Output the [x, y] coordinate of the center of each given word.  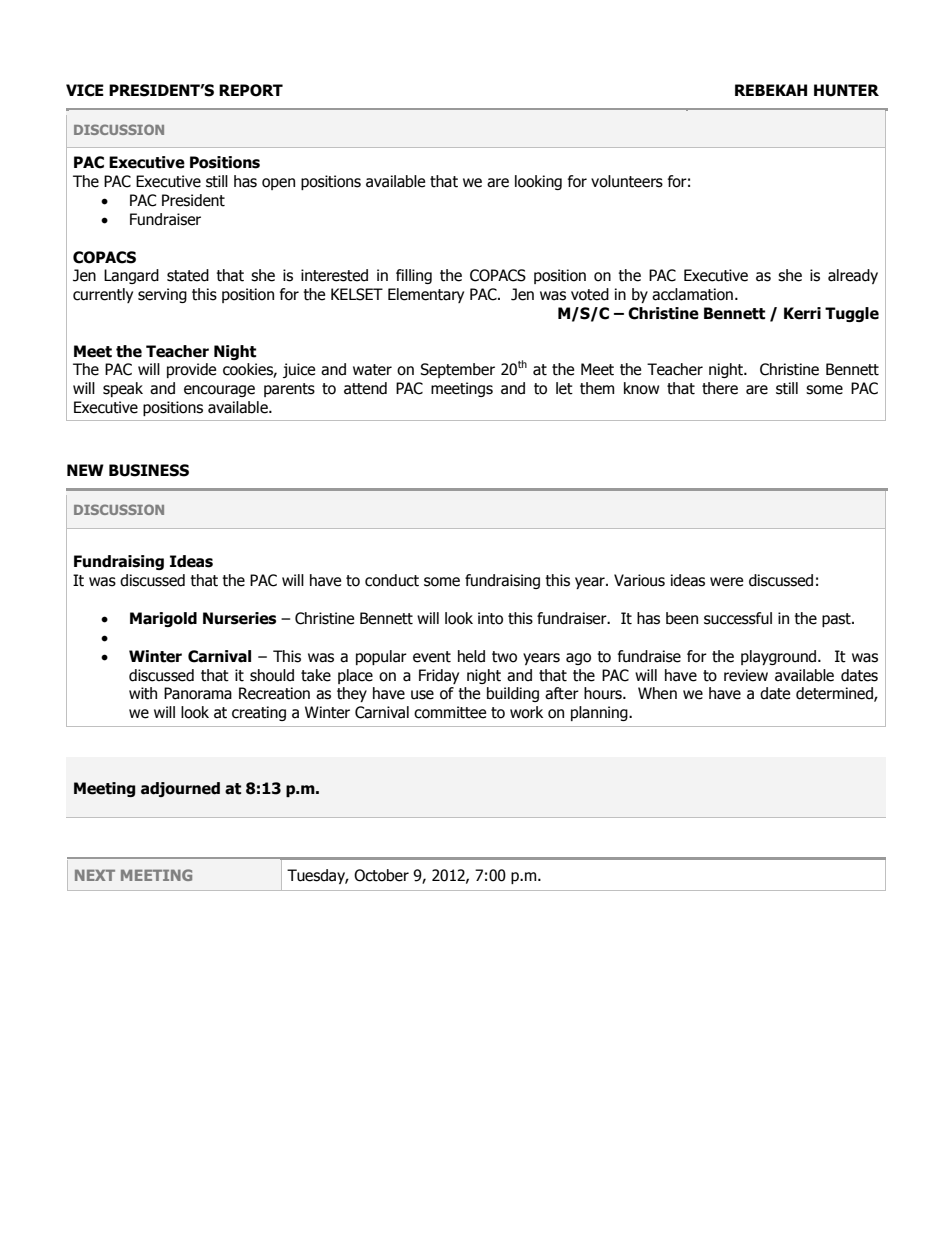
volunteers [627, 181]
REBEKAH [771, 90]
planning [600, 713]
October [381, 875]
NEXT [95, 875]
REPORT [251, 90]
